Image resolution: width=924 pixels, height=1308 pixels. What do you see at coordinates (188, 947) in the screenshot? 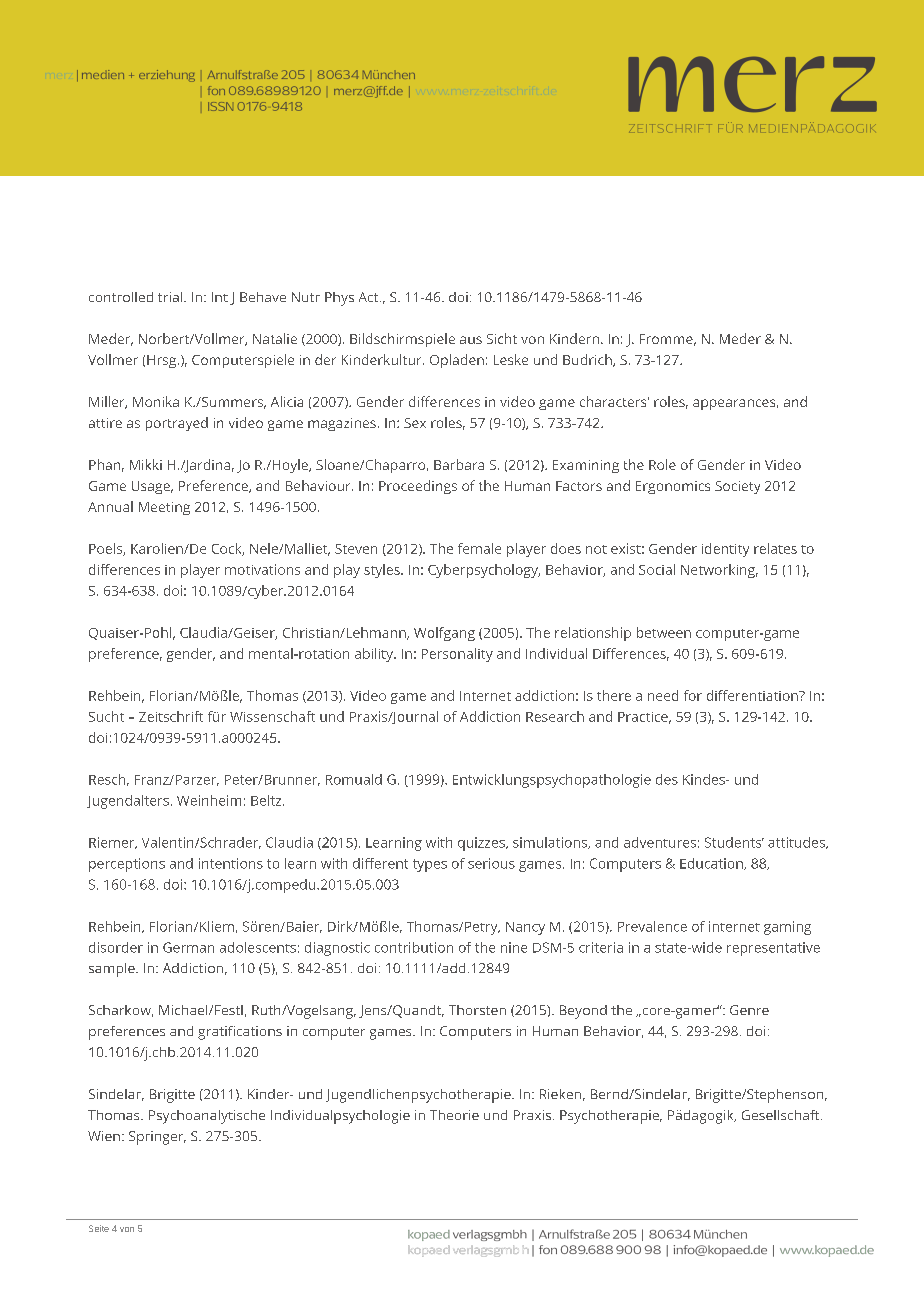
I see `German` at bounding box center [188, 947].
